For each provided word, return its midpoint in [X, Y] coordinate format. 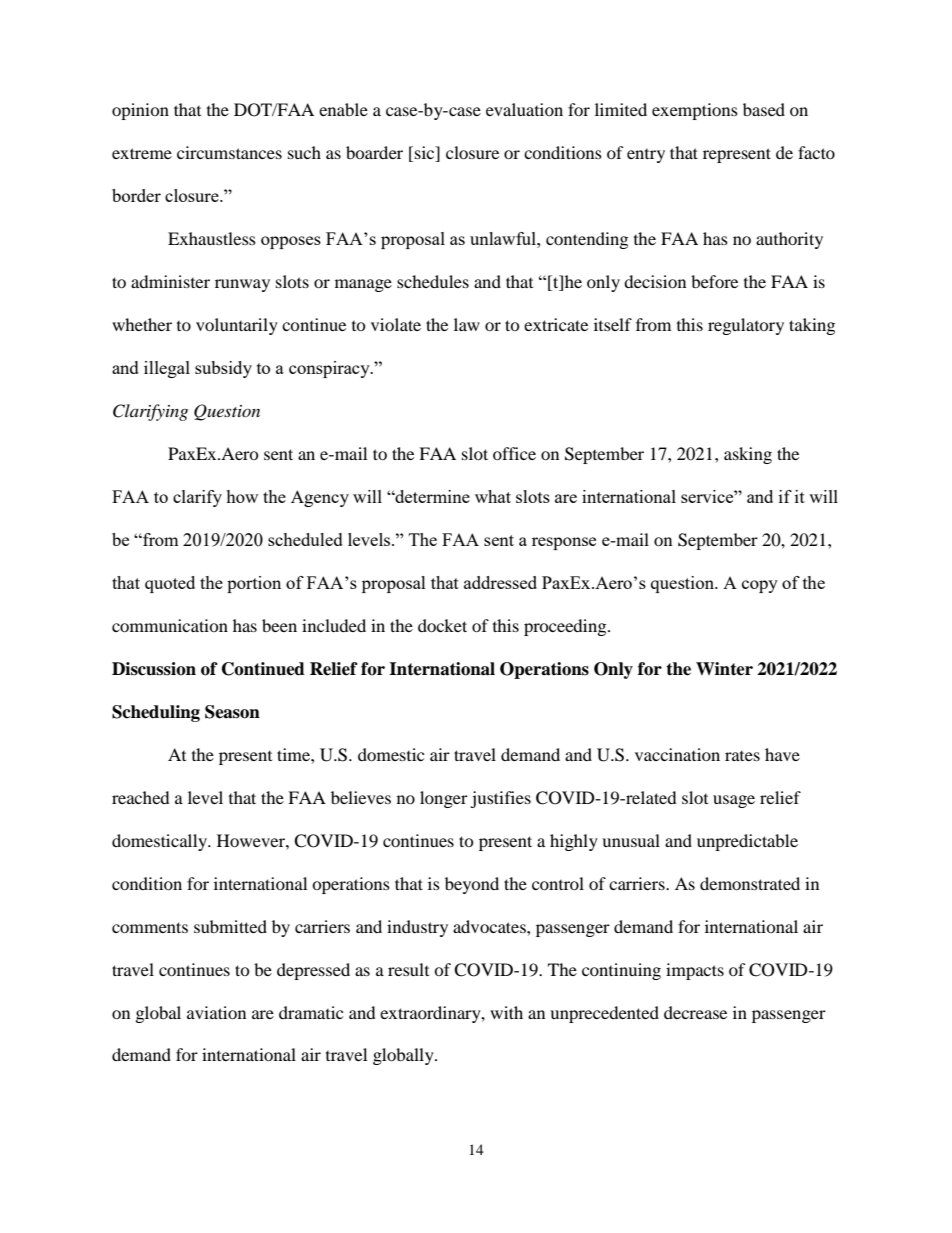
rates [742, 756]
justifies [500, 799]
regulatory [746, 326]
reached [141, 797]
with [506, 1012]
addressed [500, 582]
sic [426, 154]
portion [254, 584]
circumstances [229, 152]
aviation [216, 1012]
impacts [695, 971]
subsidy [223, 369]
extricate [556, 324]
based [764, 109]
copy [760, 586]
